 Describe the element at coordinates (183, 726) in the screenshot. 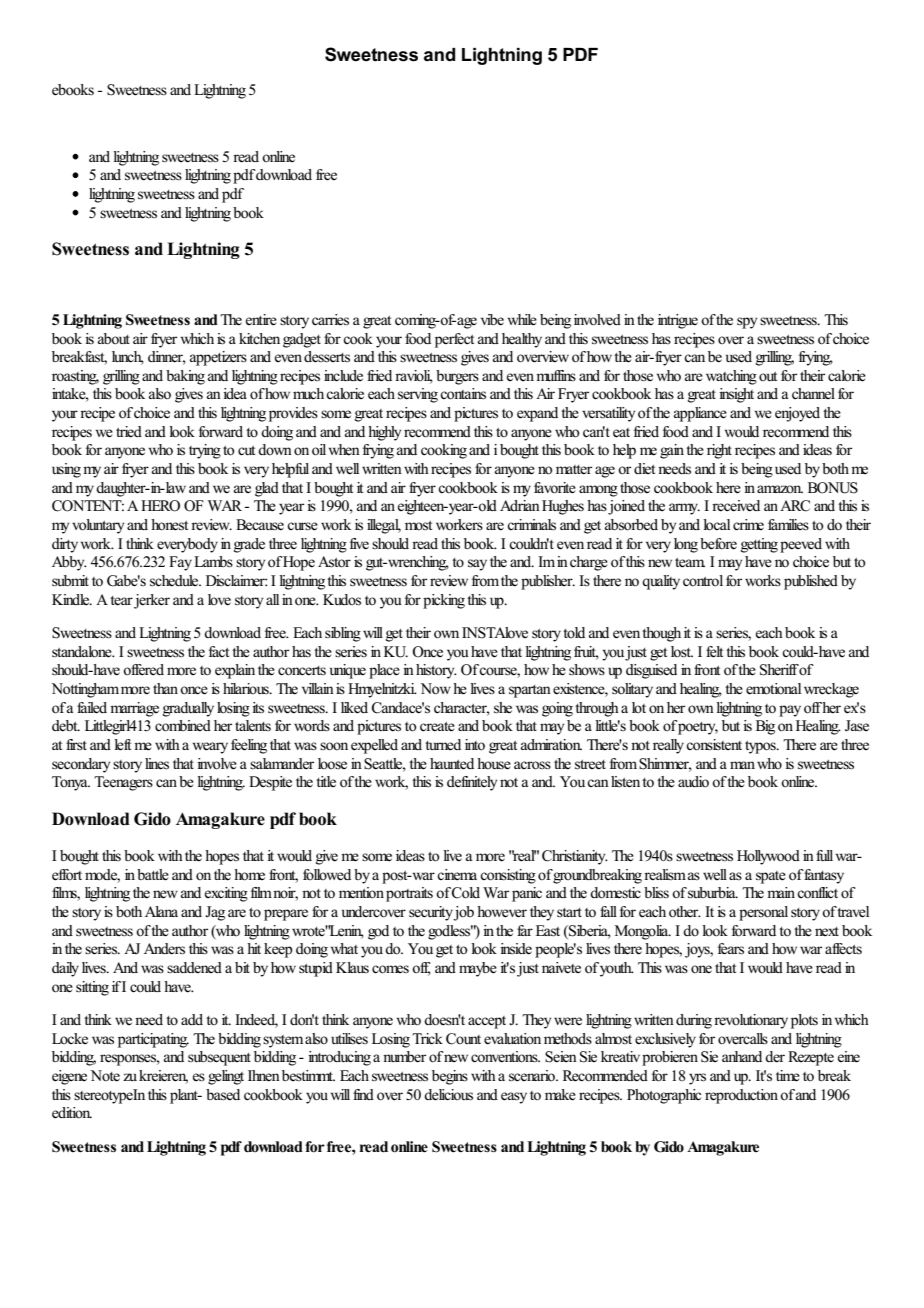

I see `combined` at that location.
